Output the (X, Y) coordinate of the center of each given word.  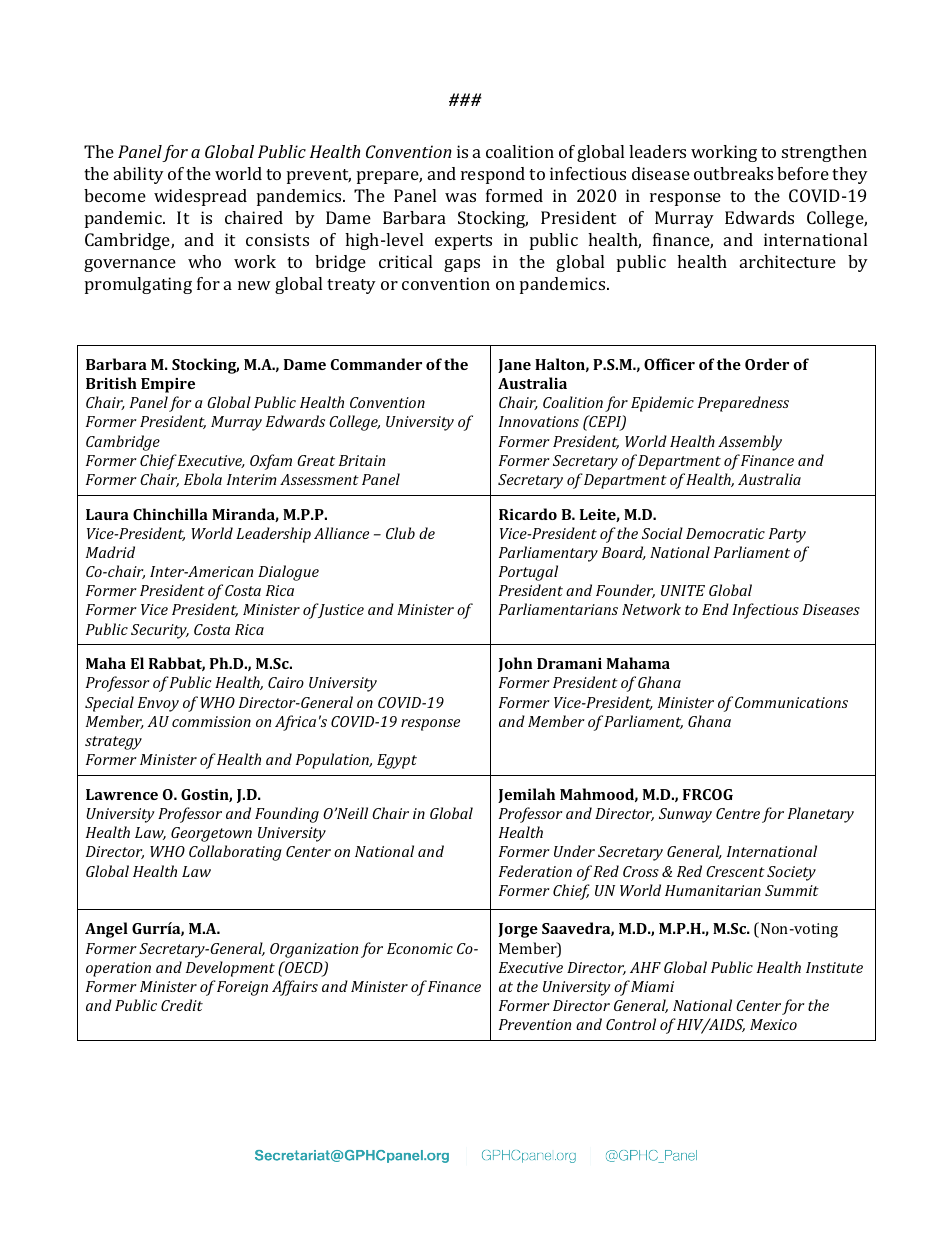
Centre (738, 813)
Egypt (397, 761)
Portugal (528, 573)
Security (160, 631)
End (715, 609)
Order (767, 364)
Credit (182, 1005)
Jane (514, 366)
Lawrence (122, 794)
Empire (168, 385)
